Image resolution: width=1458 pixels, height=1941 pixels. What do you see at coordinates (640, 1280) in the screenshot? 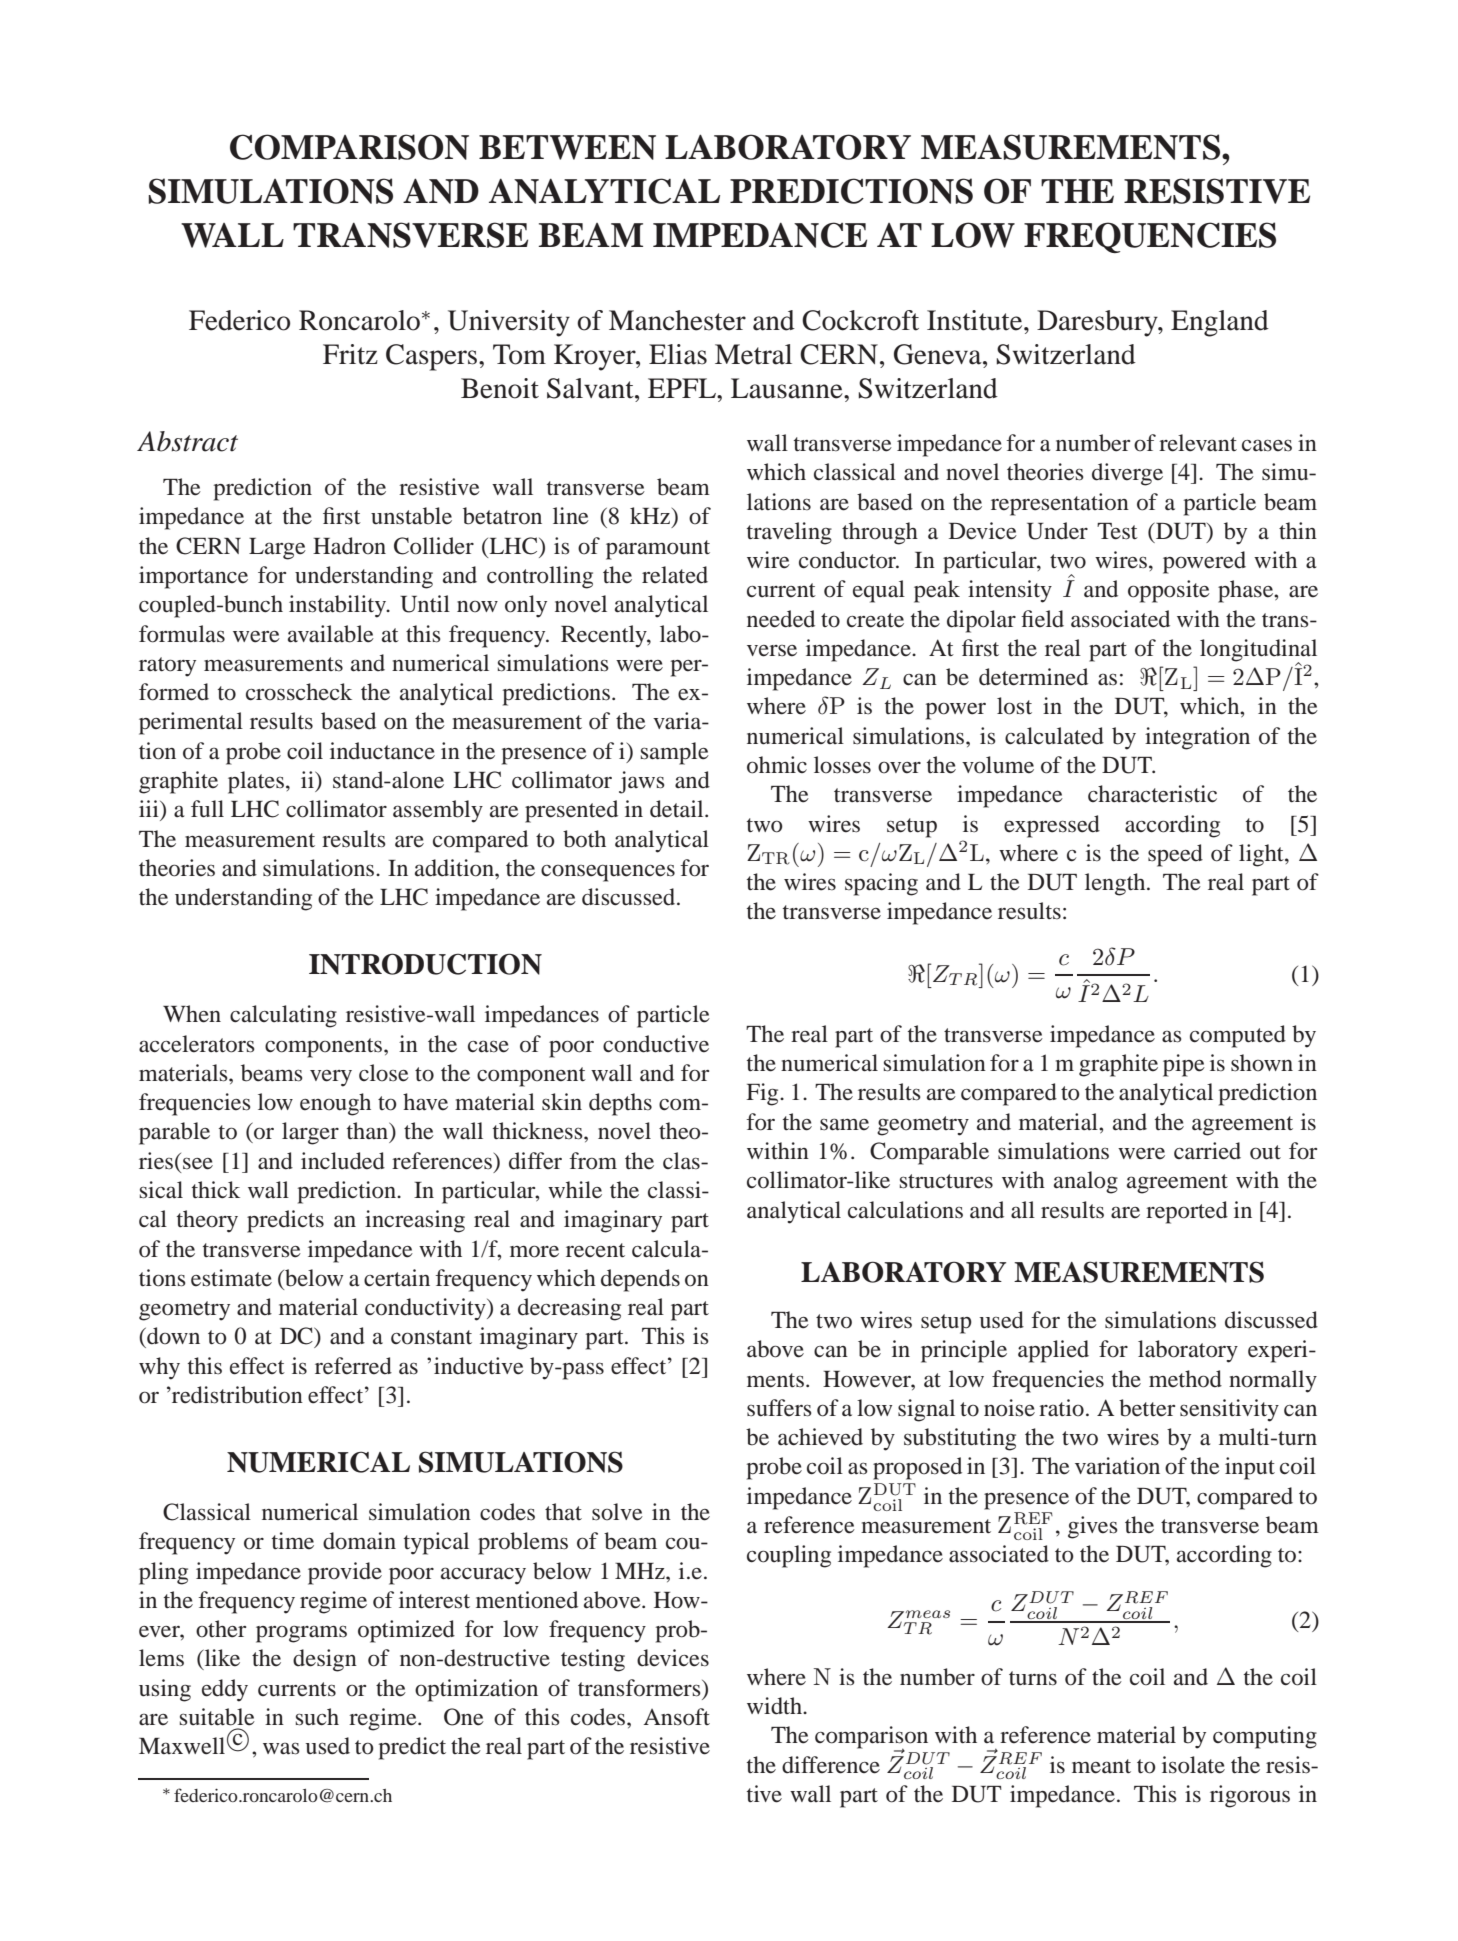
I see `depends` at bounding box center [640, 1280].
